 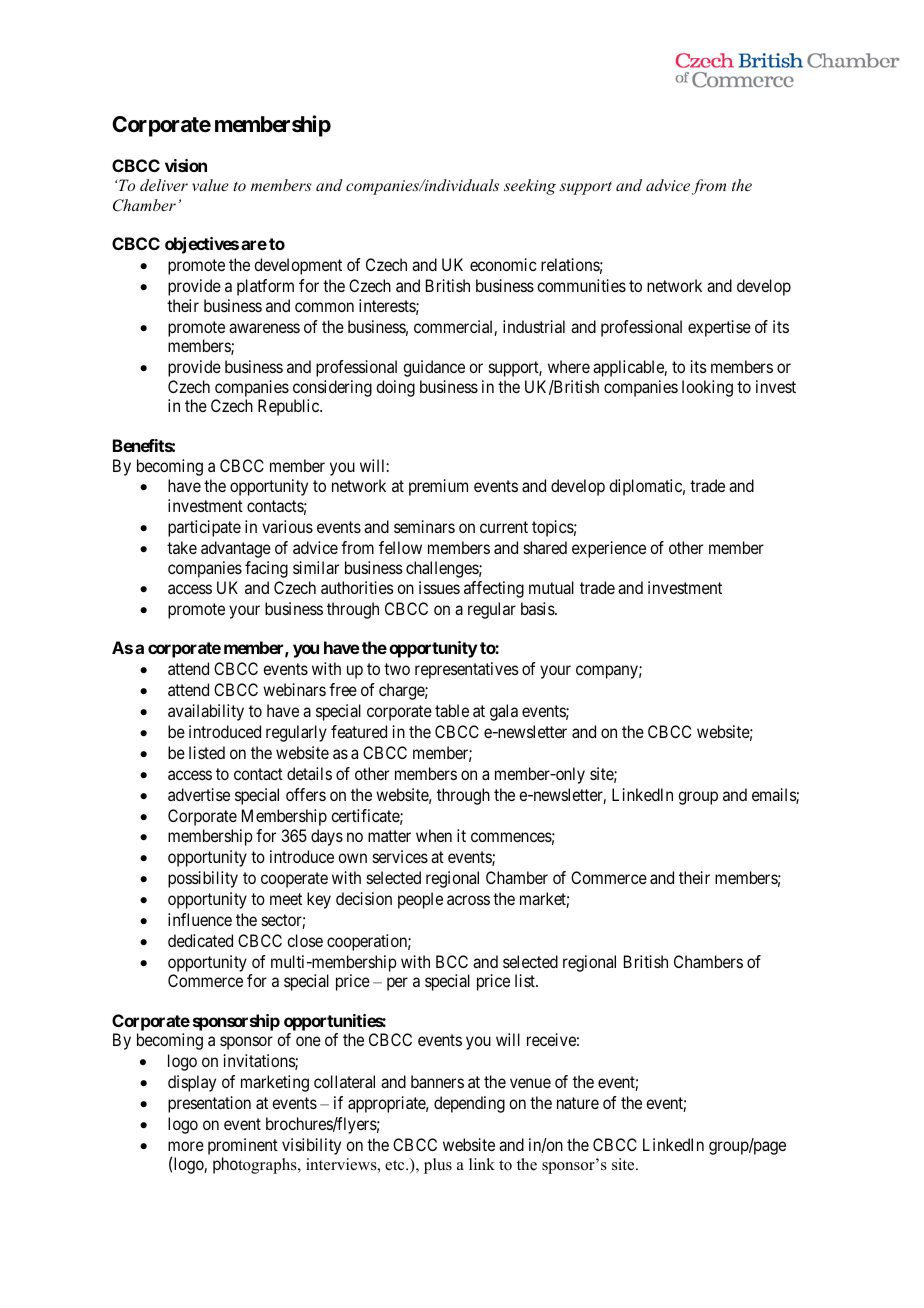 What do you see at coordinates (289, 407) in the image?
I see `Republic` at bounding box center [289, 407].
